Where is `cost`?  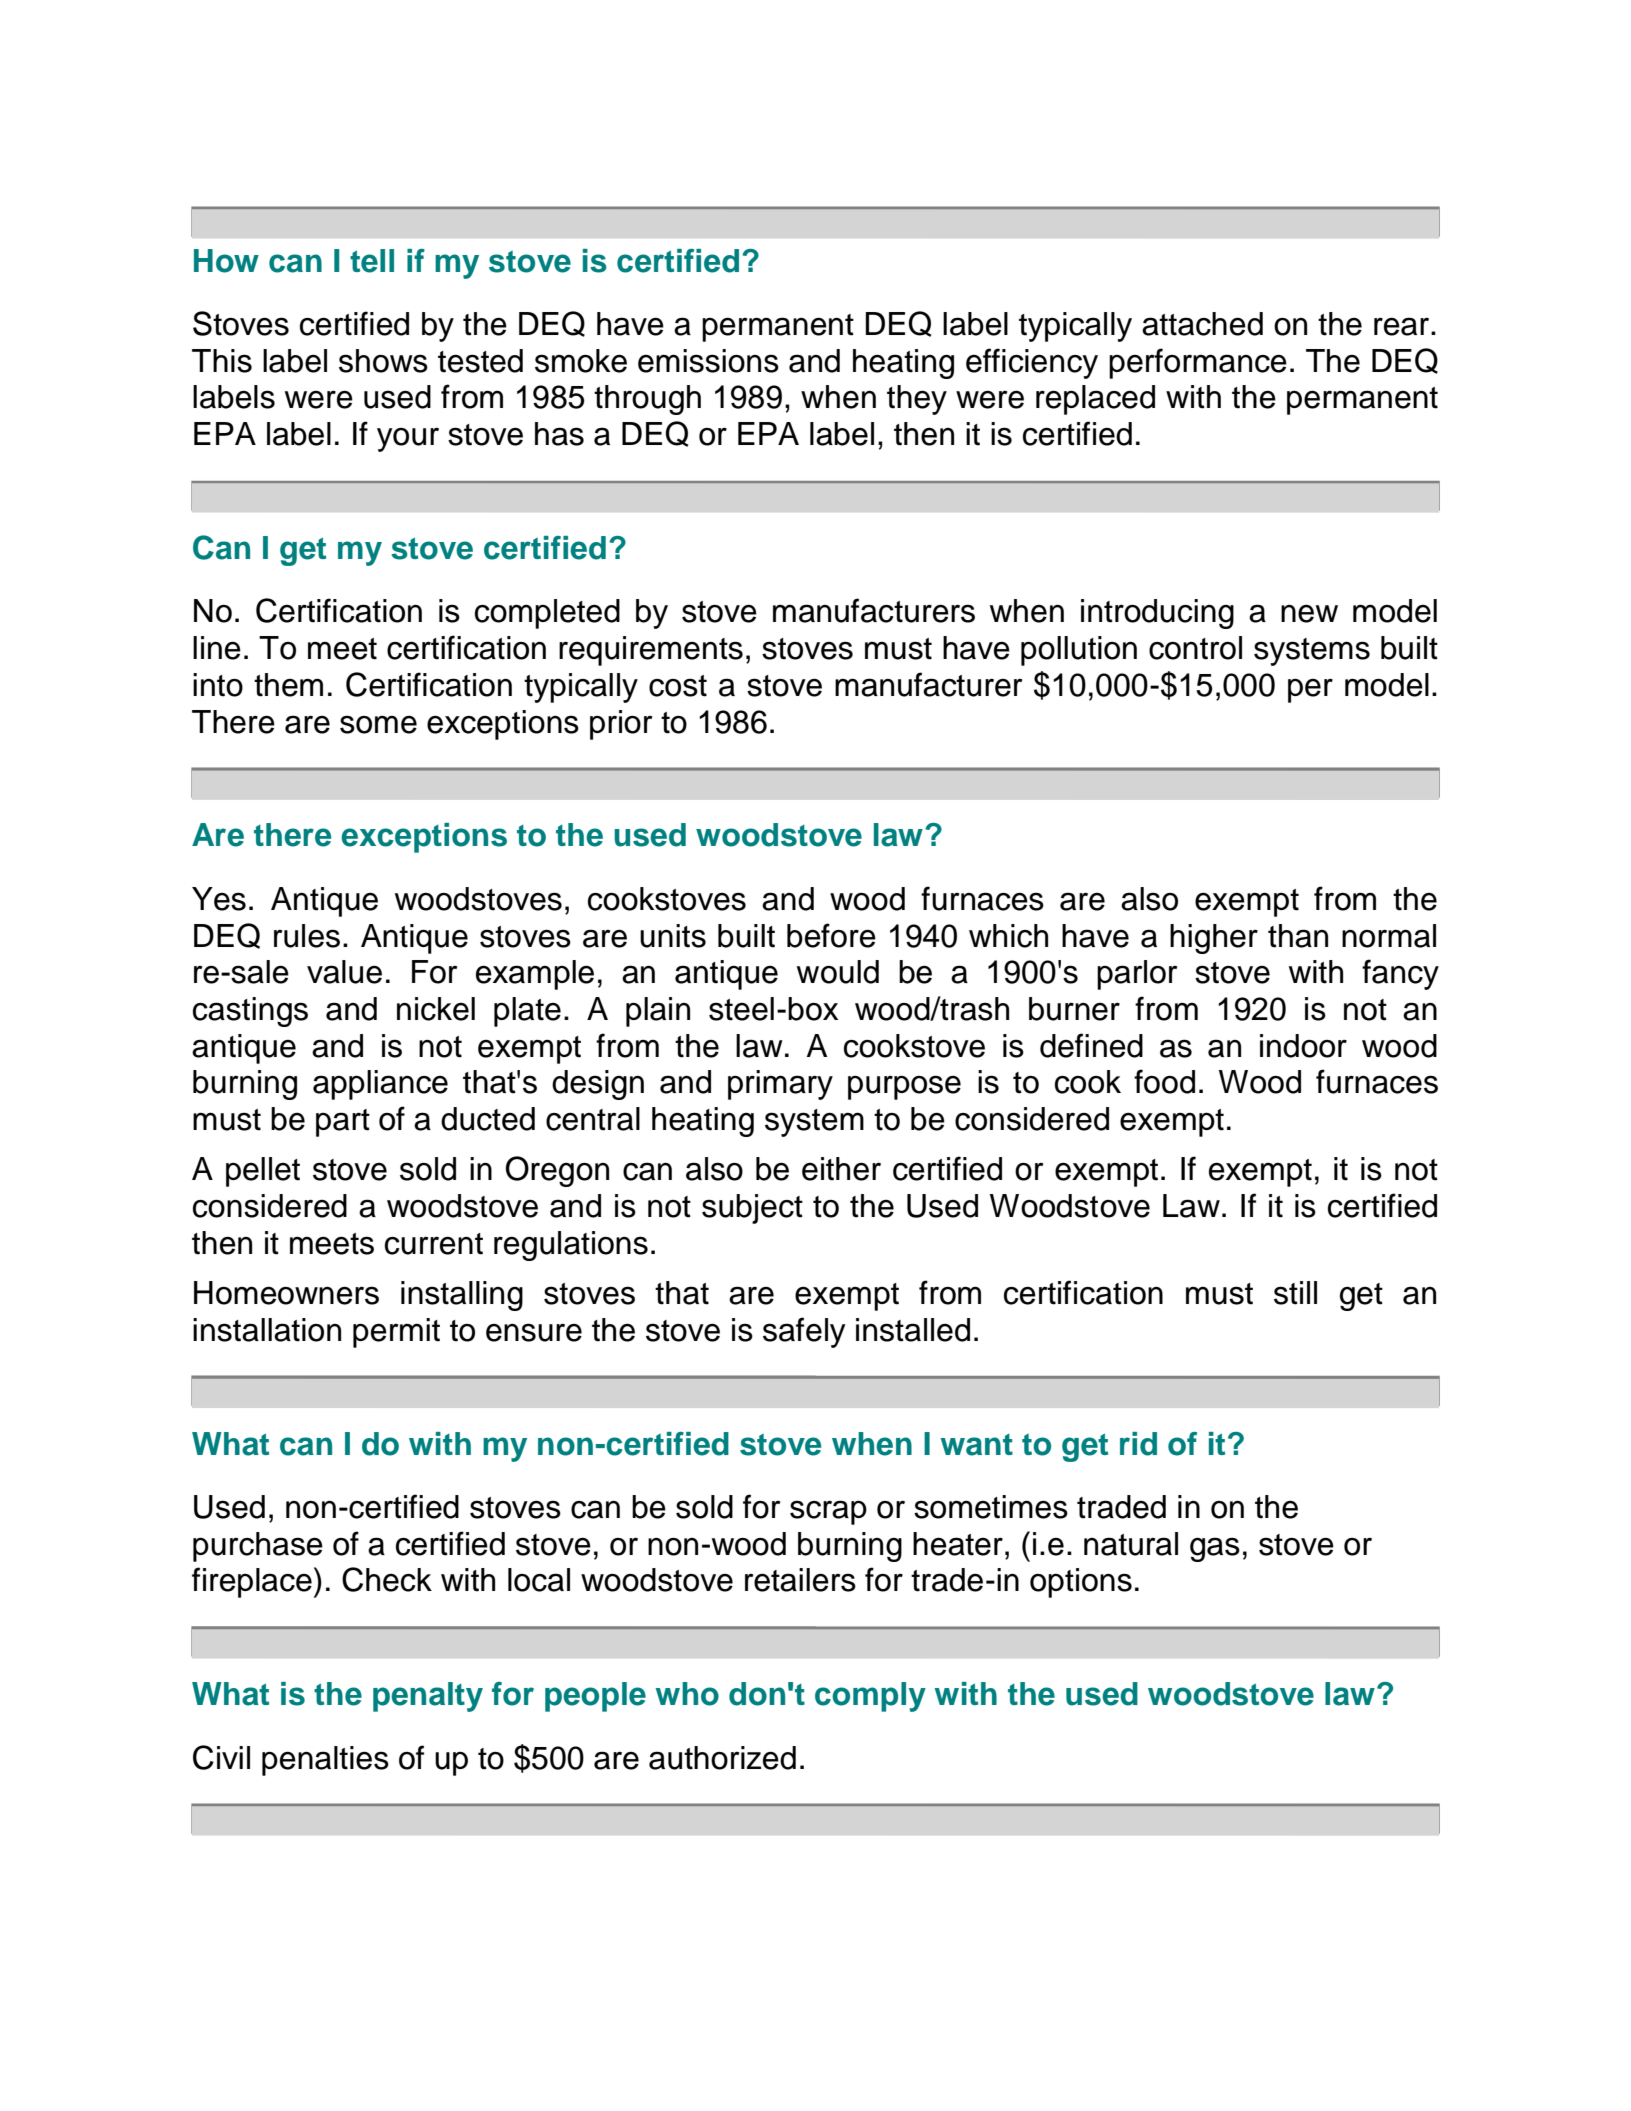 cost is located at coordinates (678, 686).
